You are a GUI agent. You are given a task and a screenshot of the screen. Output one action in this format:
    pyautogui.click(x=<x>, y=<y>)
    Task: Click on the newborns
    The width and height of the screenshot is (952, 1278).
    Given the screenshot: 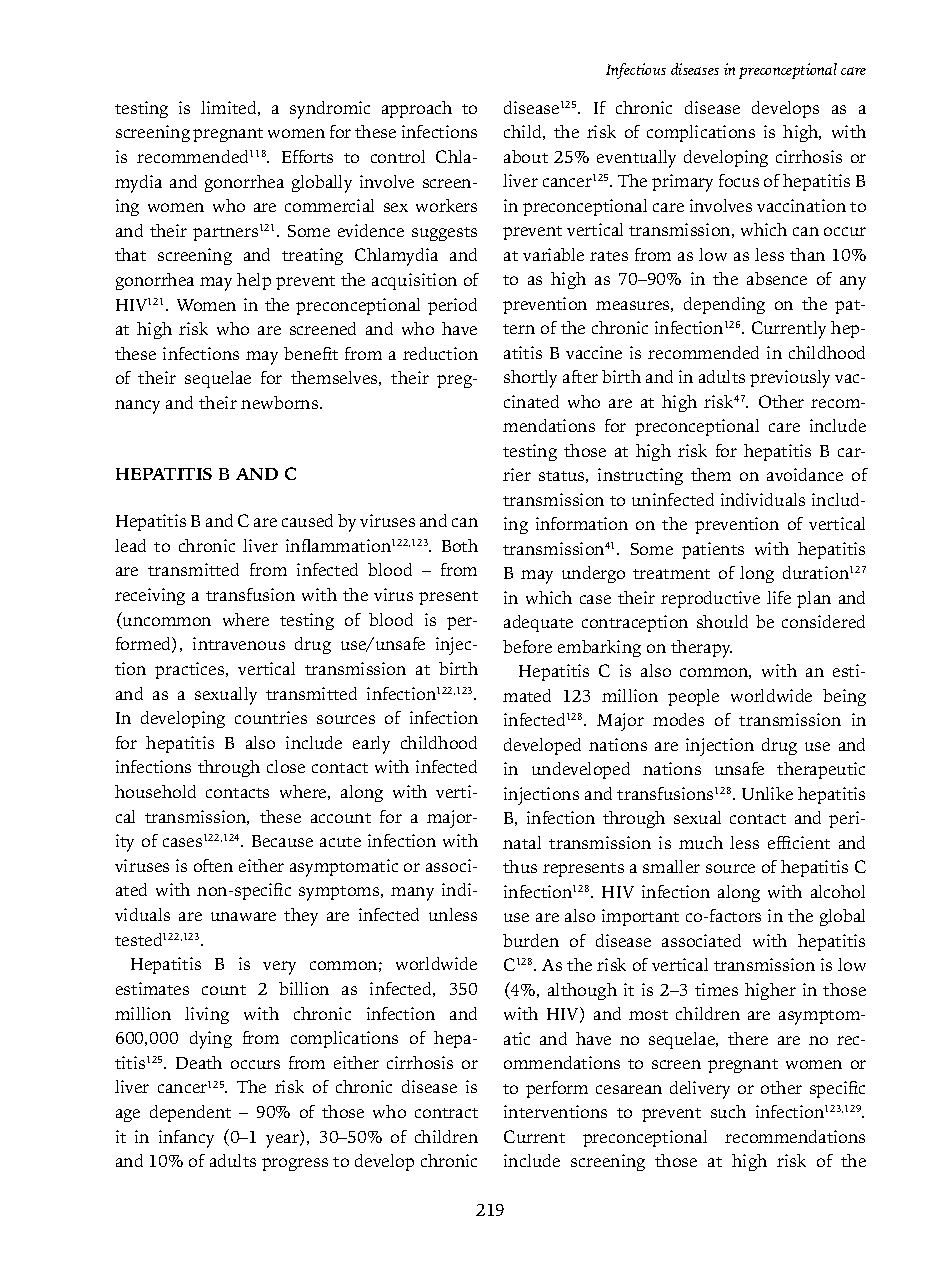 What is the action you would take?
    pyautogui.click(x=281, y=402)
